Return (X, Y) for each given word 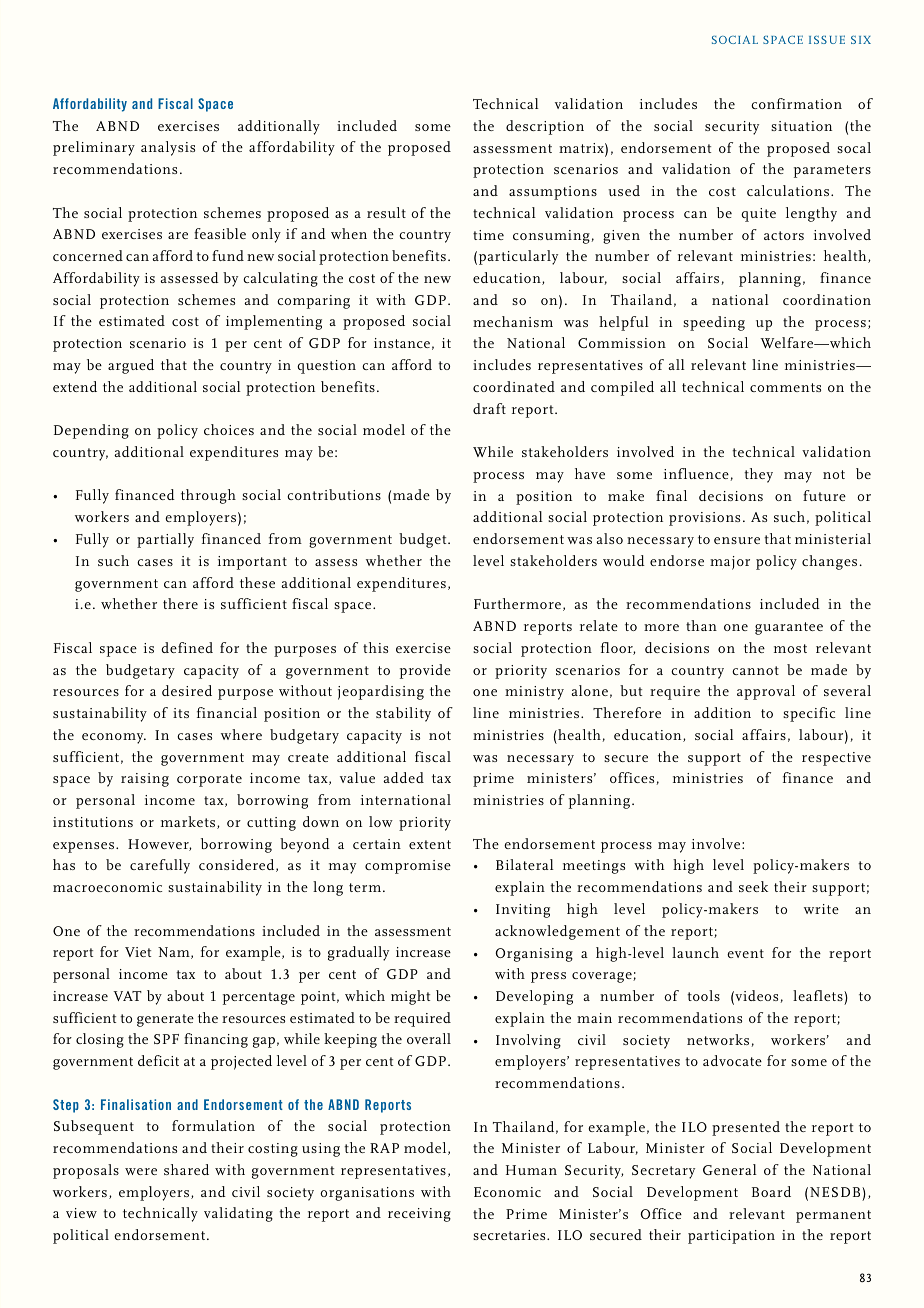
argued (131, 366)
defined (187, 647)
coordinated (514, 386)
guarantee (789, 628)
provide (425, 671)
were (141, 1171)
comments (785, 387)
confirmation (796, 103)
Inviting (523, 911)
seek (753, 886)
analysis (168, 148)
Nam (175, 953)
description (545, 127)
